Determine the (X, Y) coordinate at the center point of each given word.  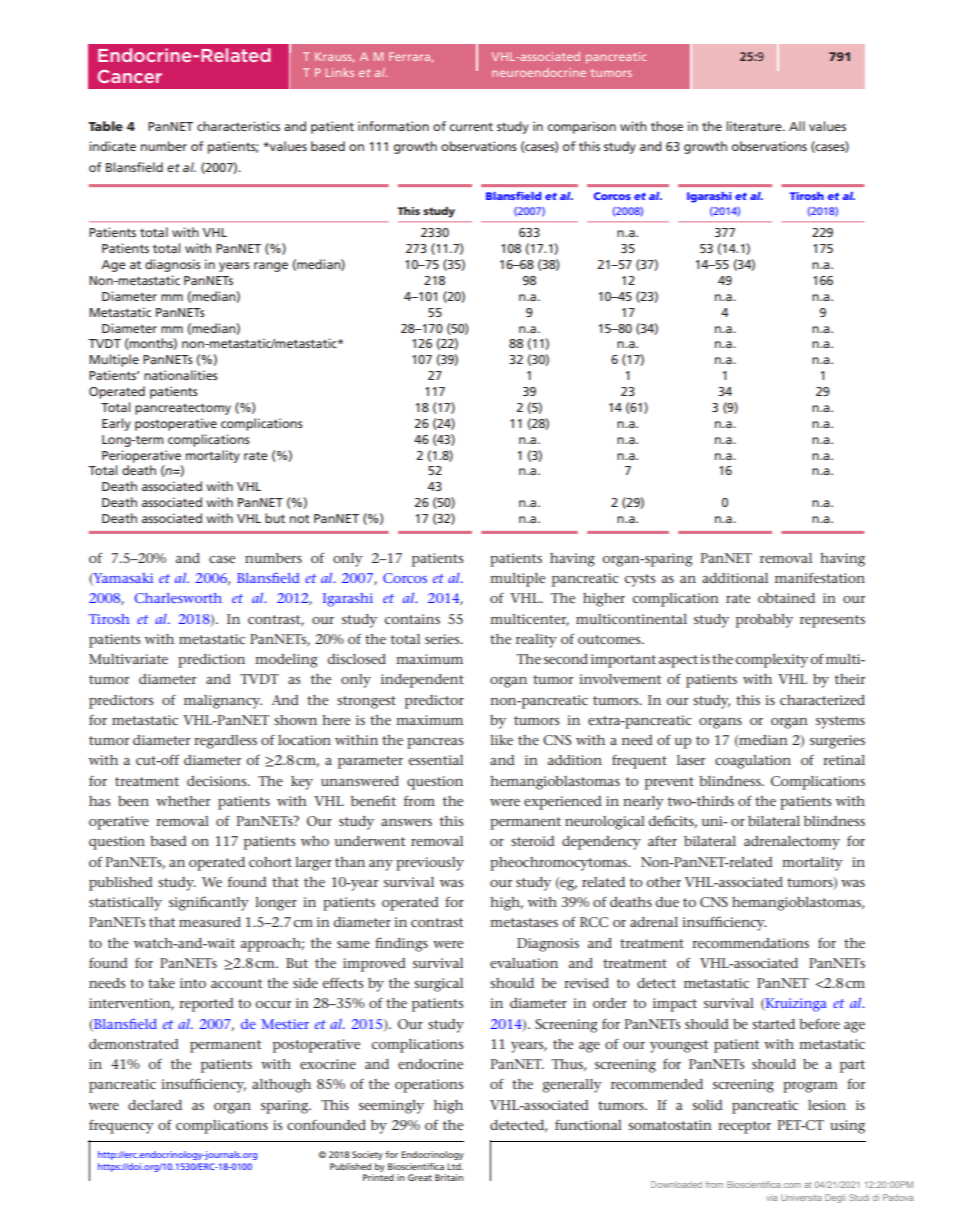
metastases (524, 922)
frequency (121, 1126)
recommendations (750, 943)
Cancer (130, 76)
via (771, 1197)
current (471, 126)
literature (755, 126)
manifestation (820, 577)
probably (764, 621)
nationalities (181, 375)
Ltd (455, 1166)
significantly (209, 903)
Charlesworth (178, 598)
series (443, 639)
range (271, 267)
